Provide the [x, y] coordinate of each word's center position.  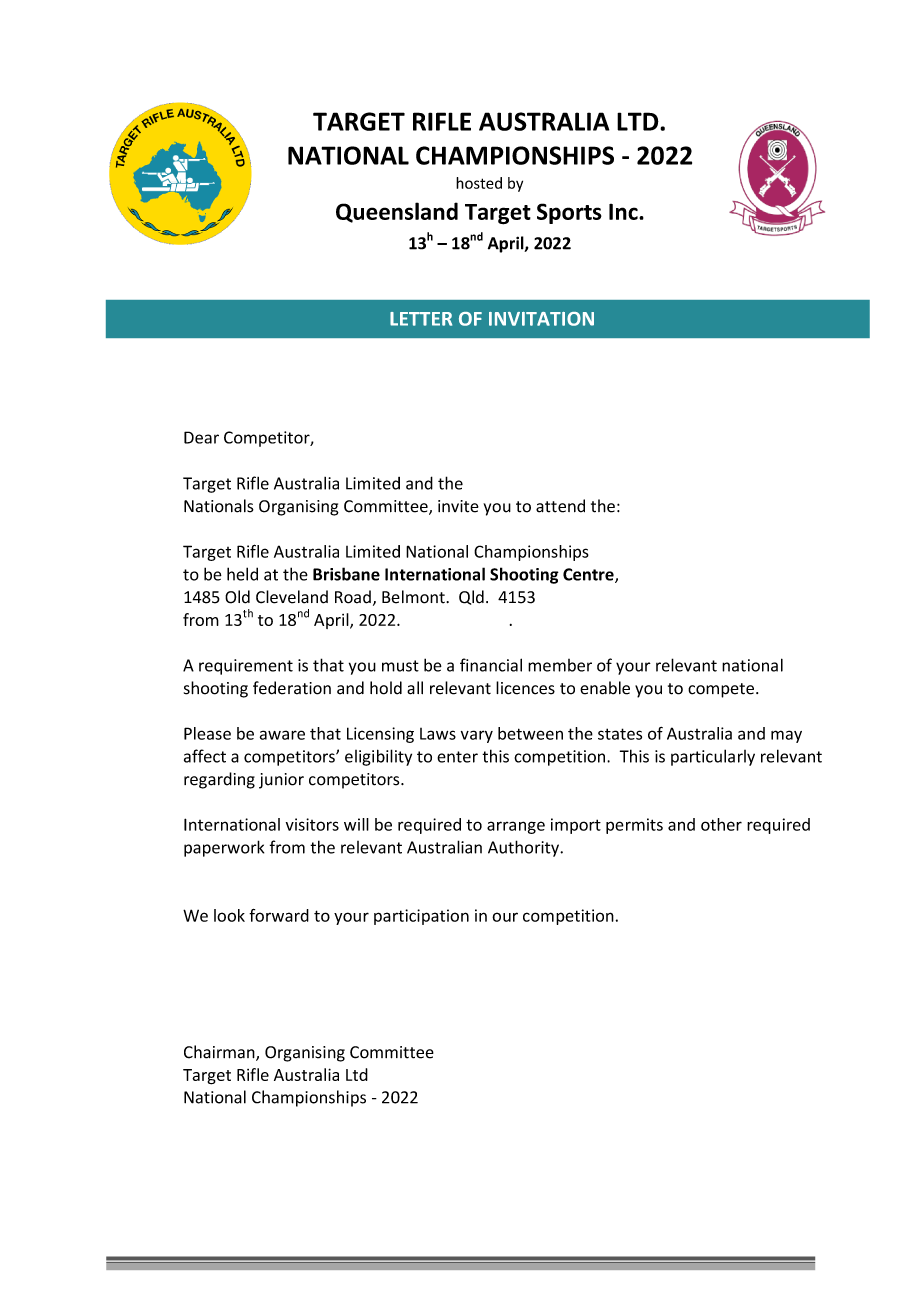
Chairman [220, 1053]
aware [282, 735]
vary [477, 736]
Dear [201, 437]
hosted [479, 183]
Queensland [397, 212]
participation [421, 917]
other [721, 824]
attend [560, 506]
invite [458, 506]
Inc [624, 212]
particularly [713, 757]
